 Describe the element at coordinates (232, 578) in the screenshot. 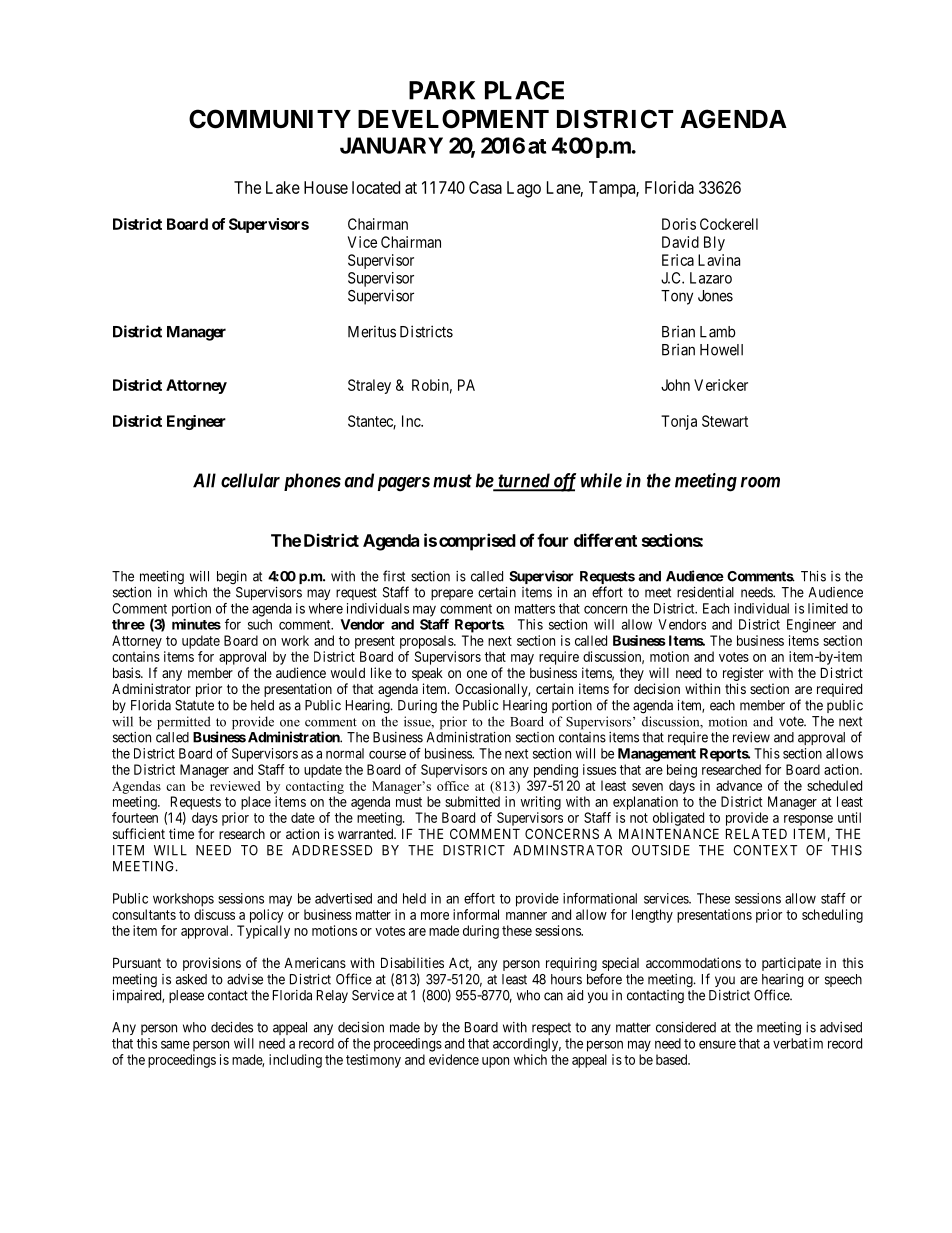

I see `begin` at that location.
